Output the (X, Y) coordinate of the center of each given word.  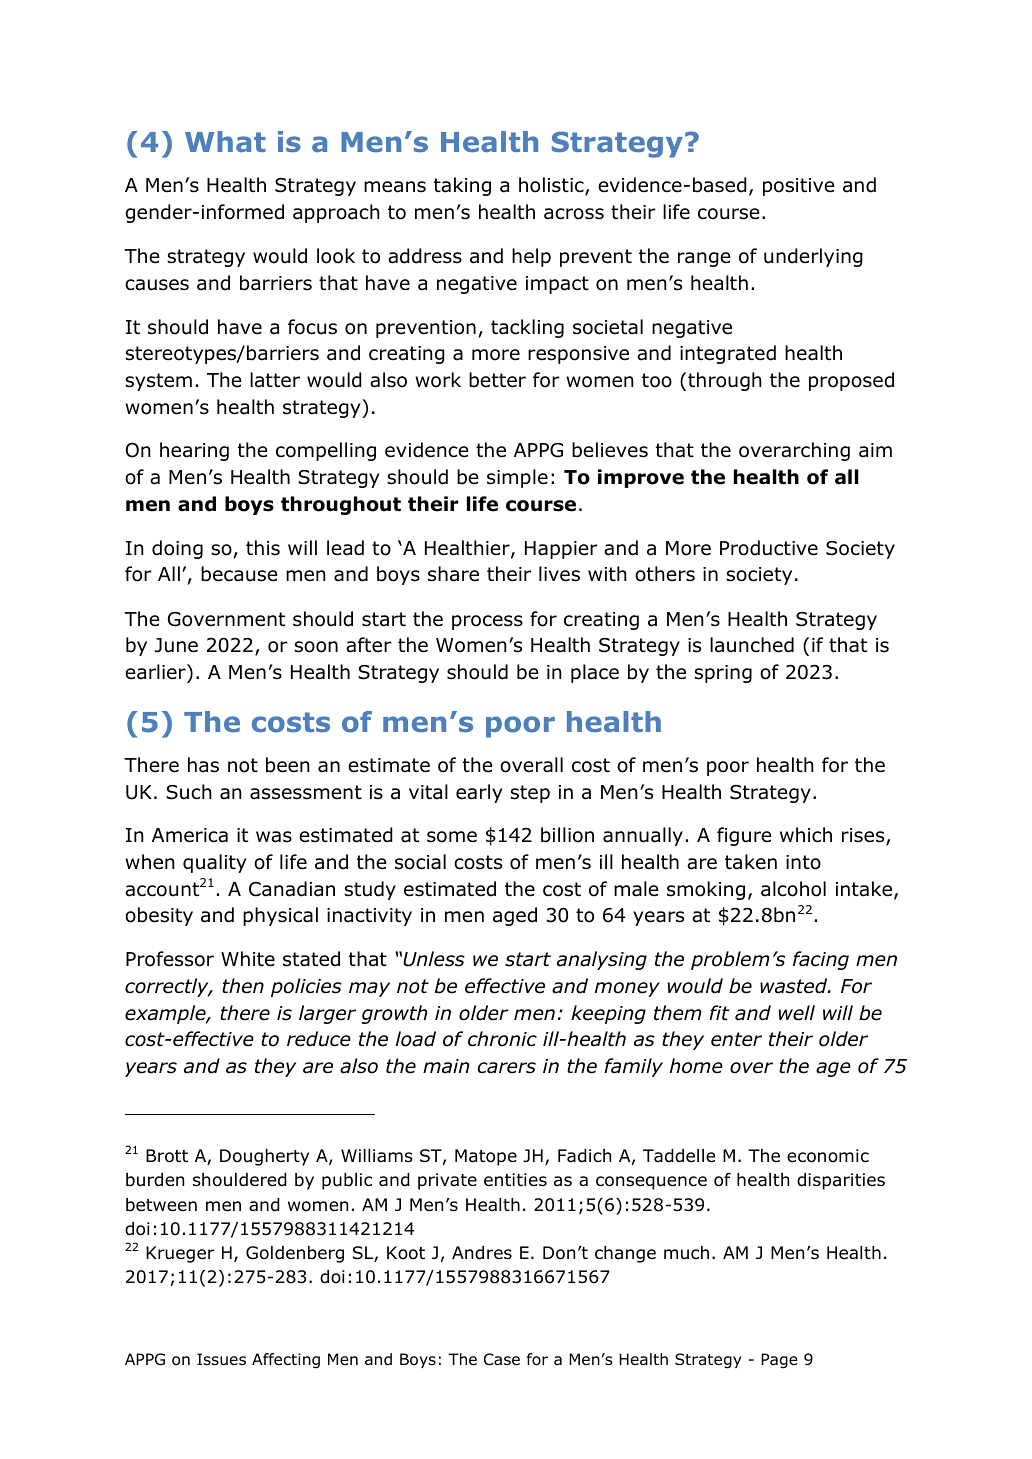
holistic (552, 186)
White (248, 959)
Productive (769, 548)
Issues (221, 1359)
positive (799, 187)
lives (559, 574)
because (239, 574)
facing (821, 960)
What (225, 141)
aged (515, 916)
